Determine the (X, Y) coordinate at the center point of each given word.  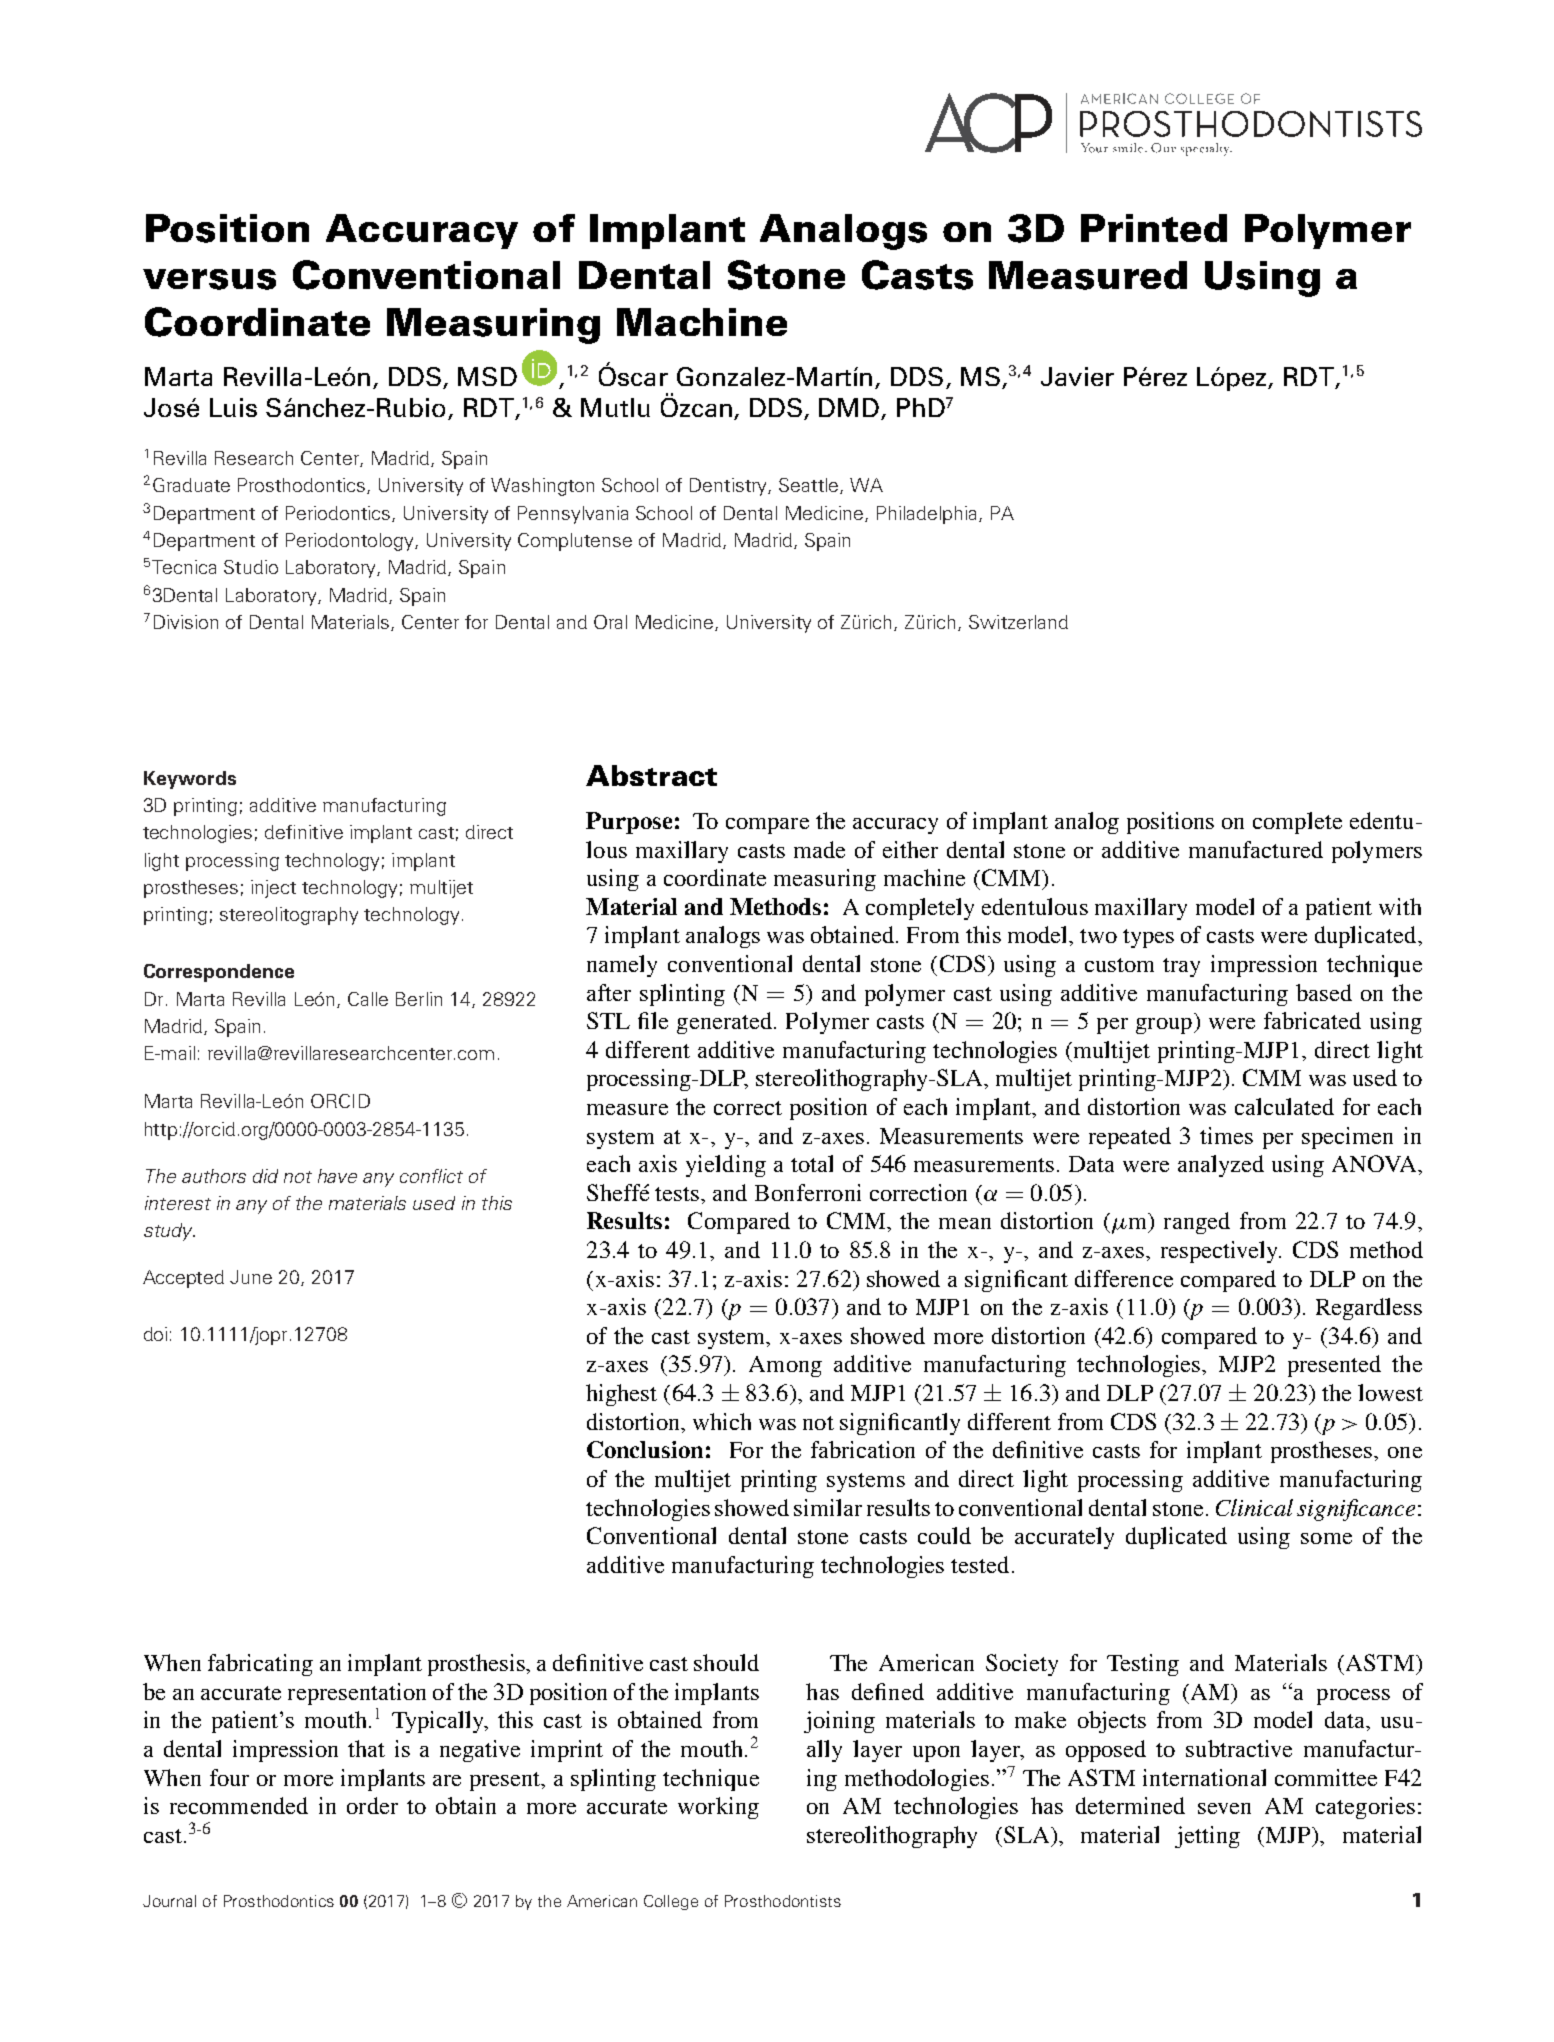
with (1400, 906)
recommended (239, 1805)
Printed (1154, 228)
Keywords (190, 780)
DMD (849, 407)
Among (785, 1366)
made (819, 849)
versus (209, 279)
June (251, 1277)
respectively (1221, 1252)
